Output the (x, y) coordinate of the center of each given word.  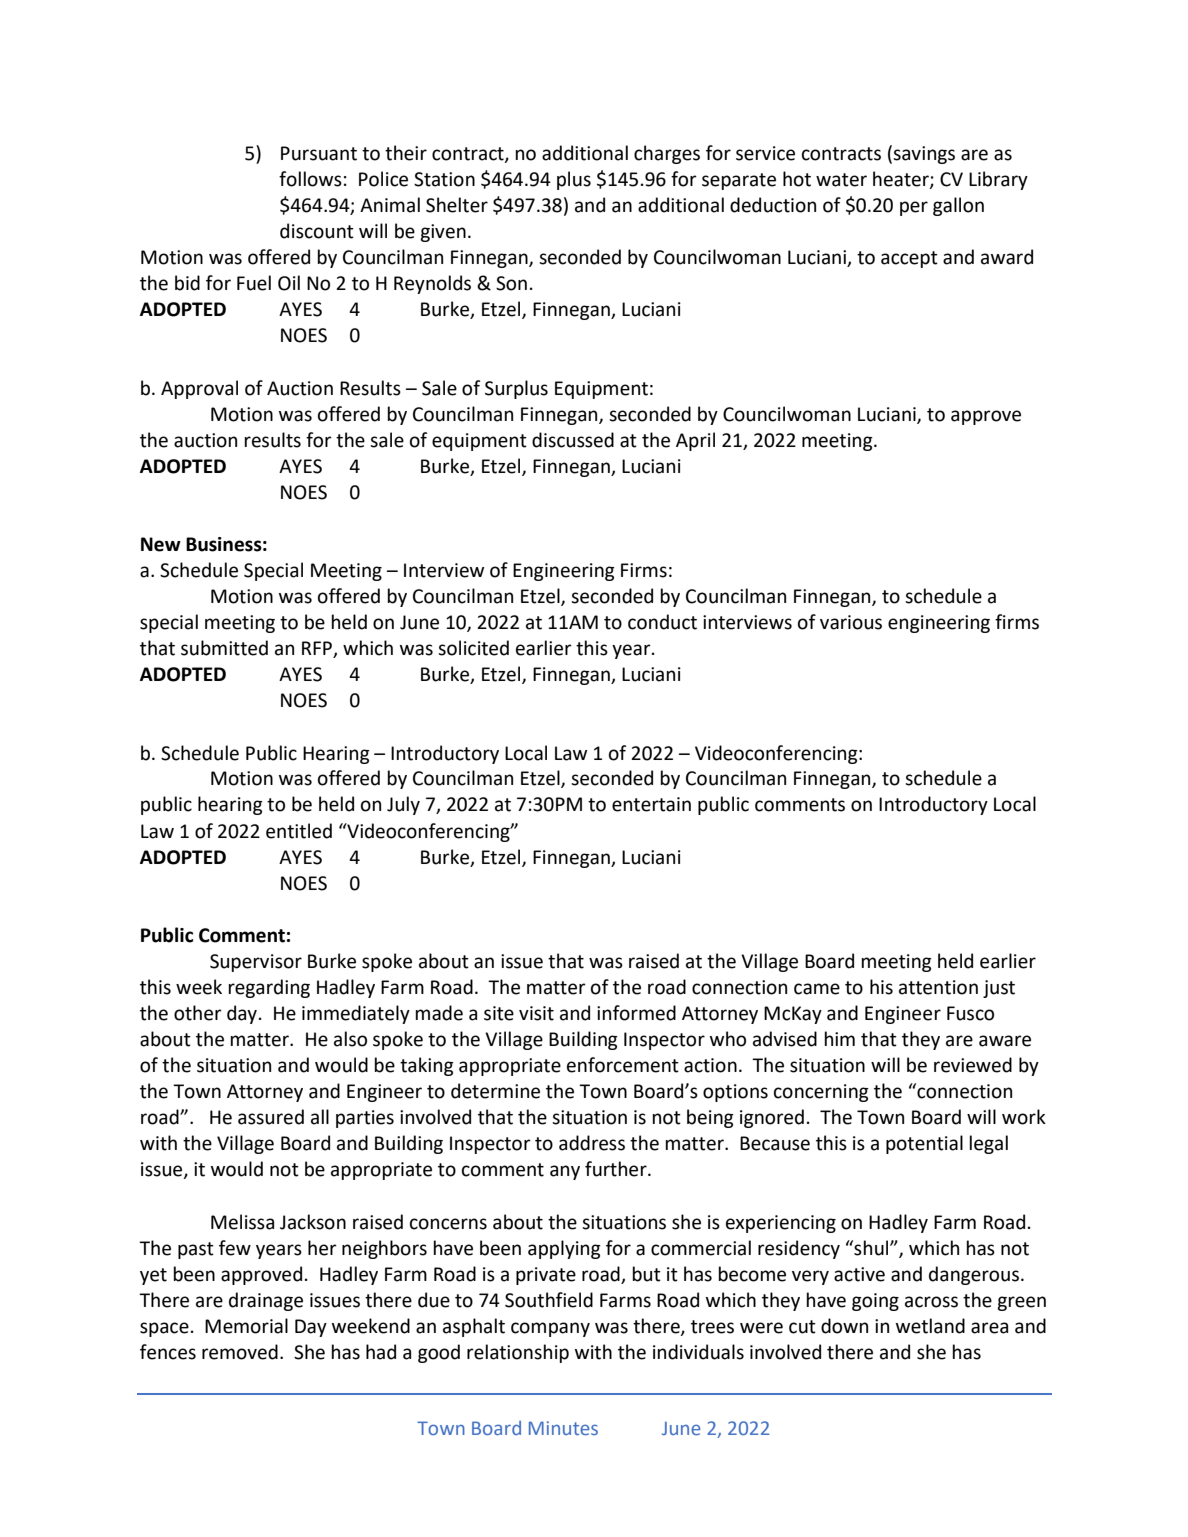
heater (902, 180)
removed (240, 1352)
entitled (299, 831)
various (851, 622)
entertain (651, 804)
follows (310, 179)
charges (667, 154)
